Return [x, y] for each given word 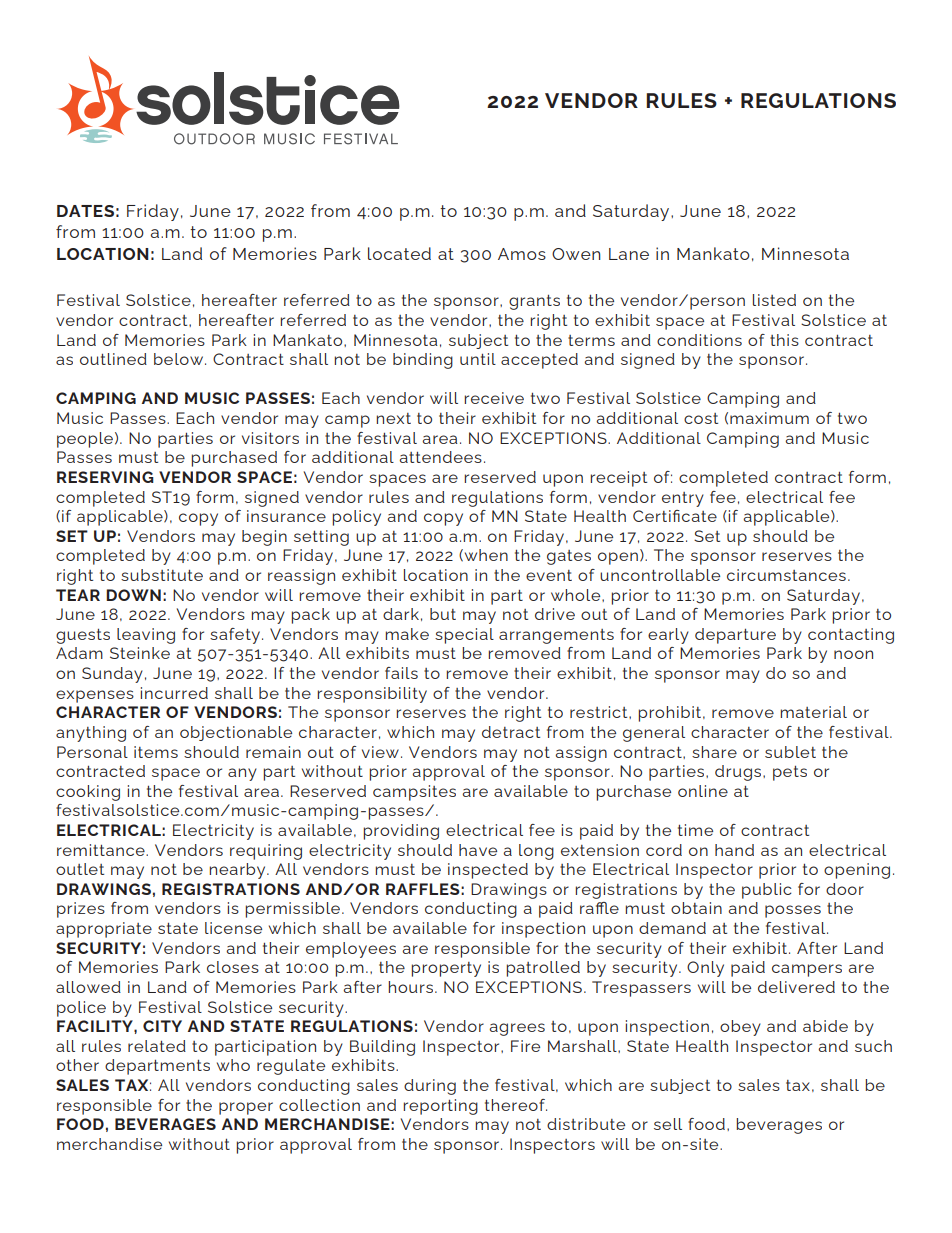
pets [790, 773]
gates [569, 557]
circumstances [786, 575]
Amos [522, 254]
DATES [85, 211]
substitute [162, 575]
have [478, 850]
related [157, 1046]
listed [774, 300]
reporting [440, 1107]
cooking [88, 793]
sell [668, 1124]
